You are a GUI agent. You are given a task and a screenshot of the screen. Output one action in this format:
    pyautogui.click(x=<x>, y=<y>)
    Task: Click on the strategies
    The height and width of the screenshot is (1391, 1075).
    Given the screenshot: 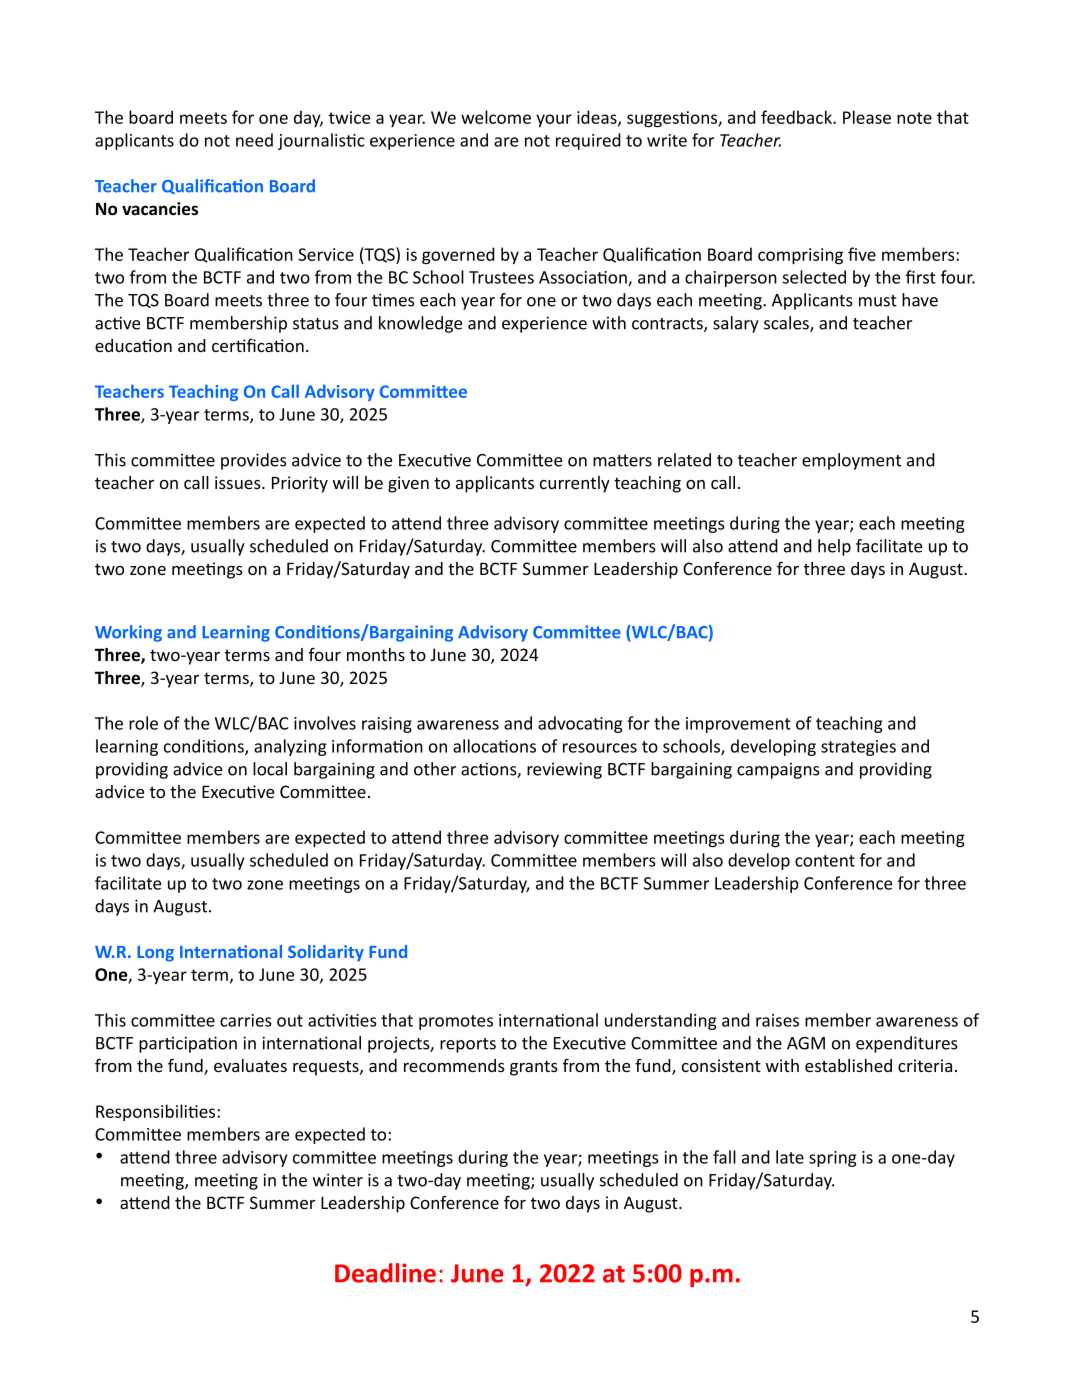 What is the action you would take?
    pyautogui.click(x=858, y=748)
